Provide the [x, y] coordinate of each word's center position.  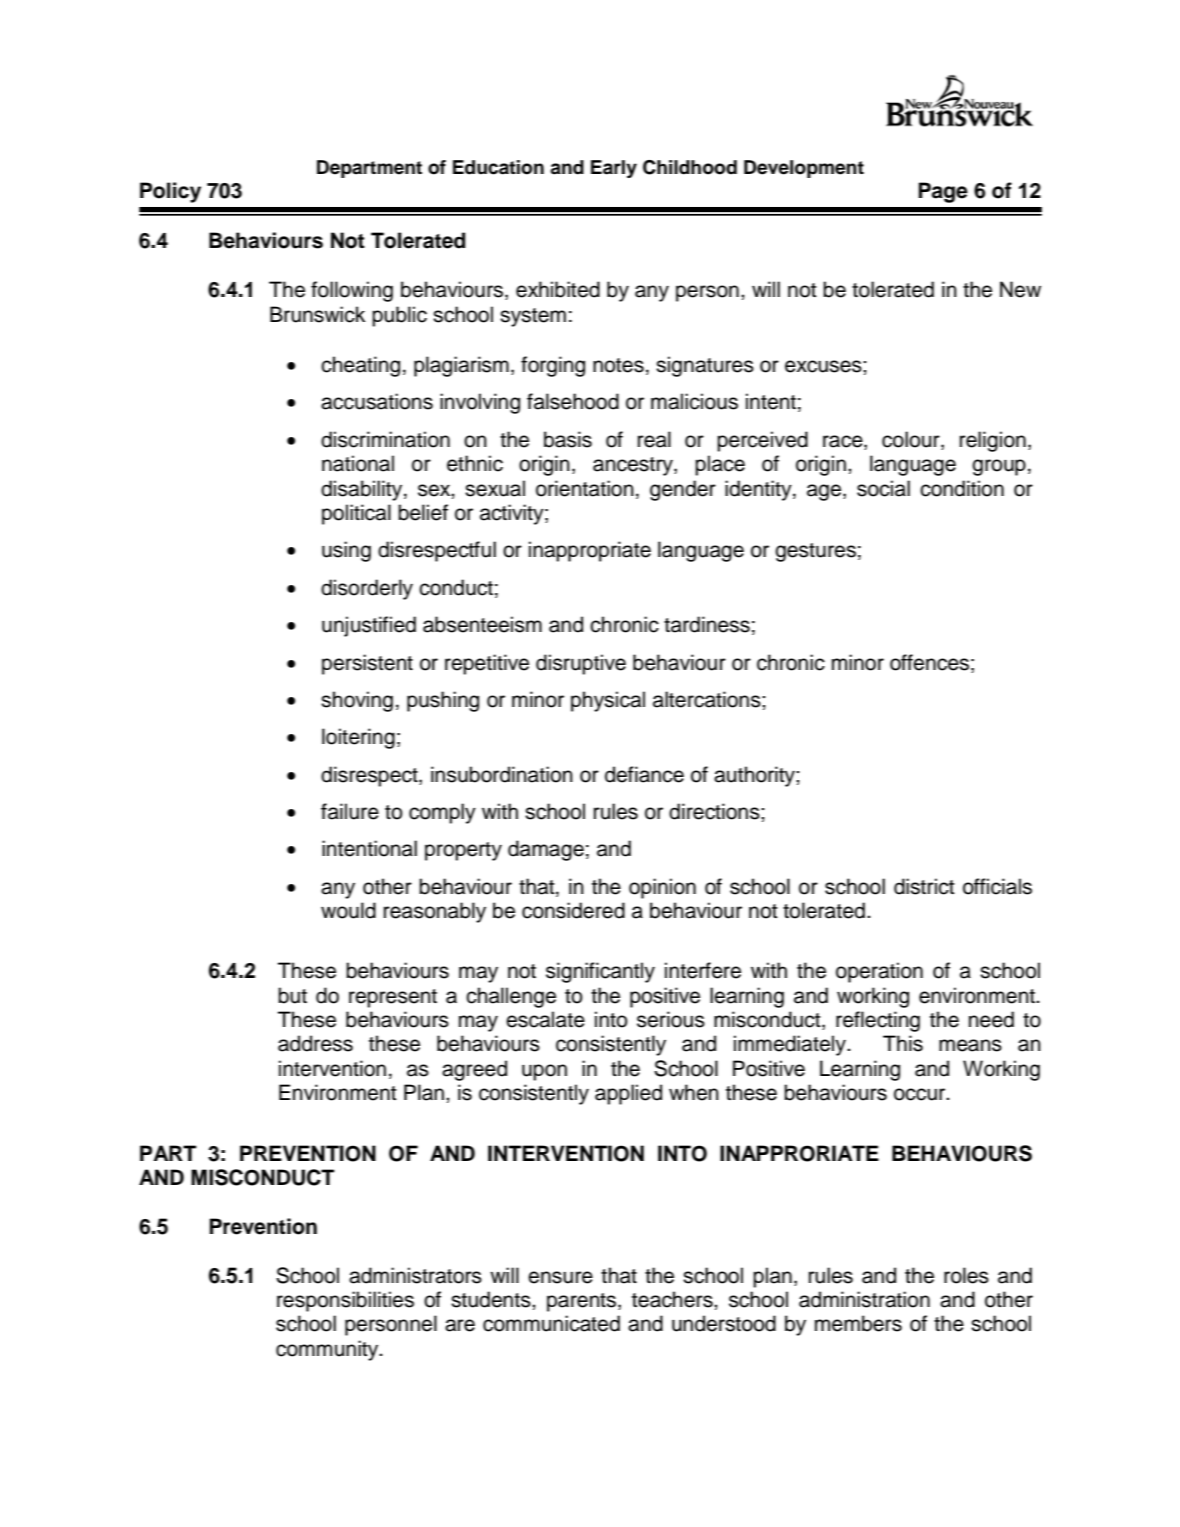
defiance [644, 774]
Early [614, 169]
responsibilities [345, 1301]
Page [943, 192]
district [924, 886]
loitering [358, 738]
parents [583, 1302]
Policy [170, 192]
